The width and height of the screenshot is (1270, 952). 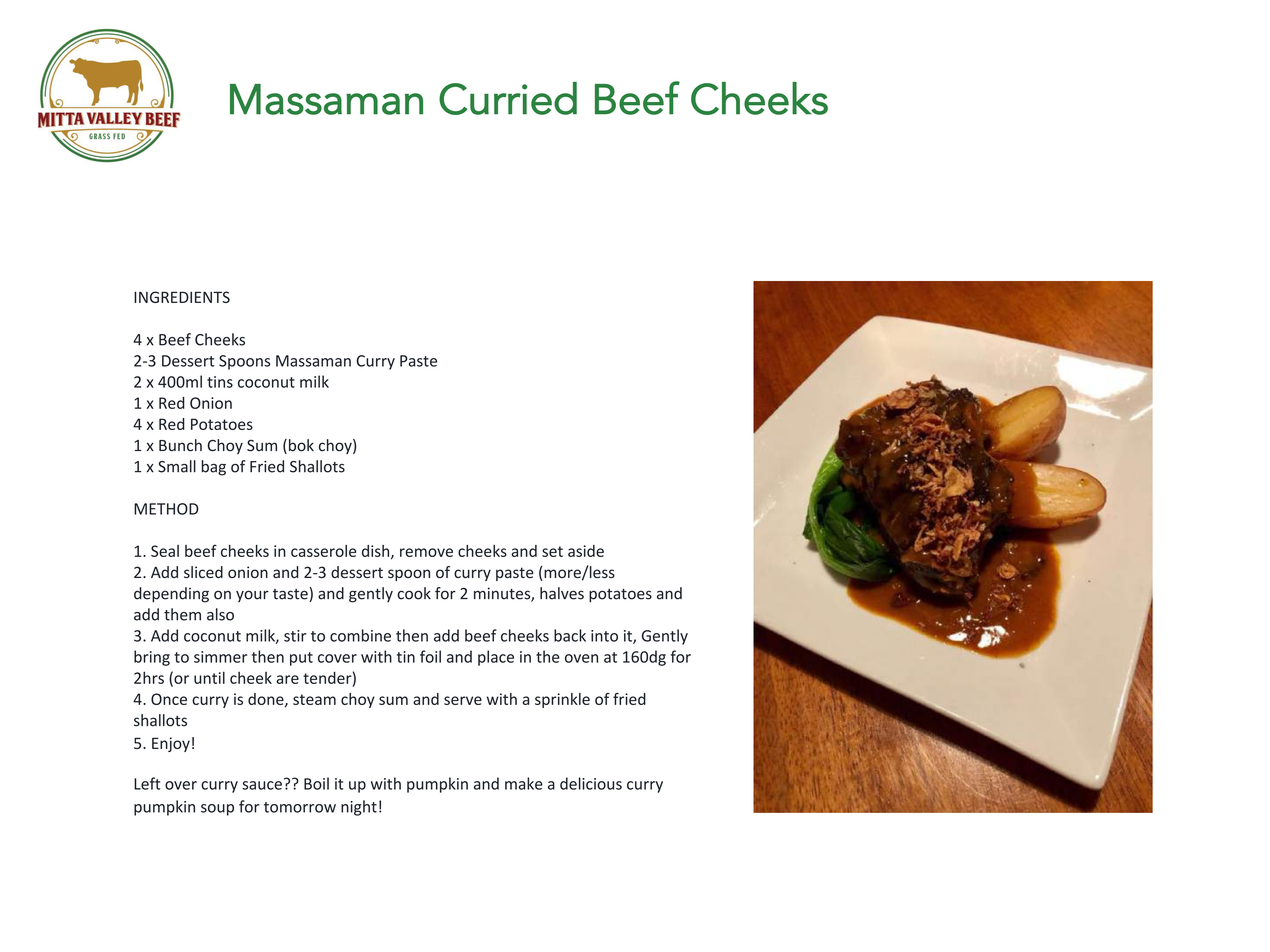 I want to click on bag, so click(x=213, y=468).
